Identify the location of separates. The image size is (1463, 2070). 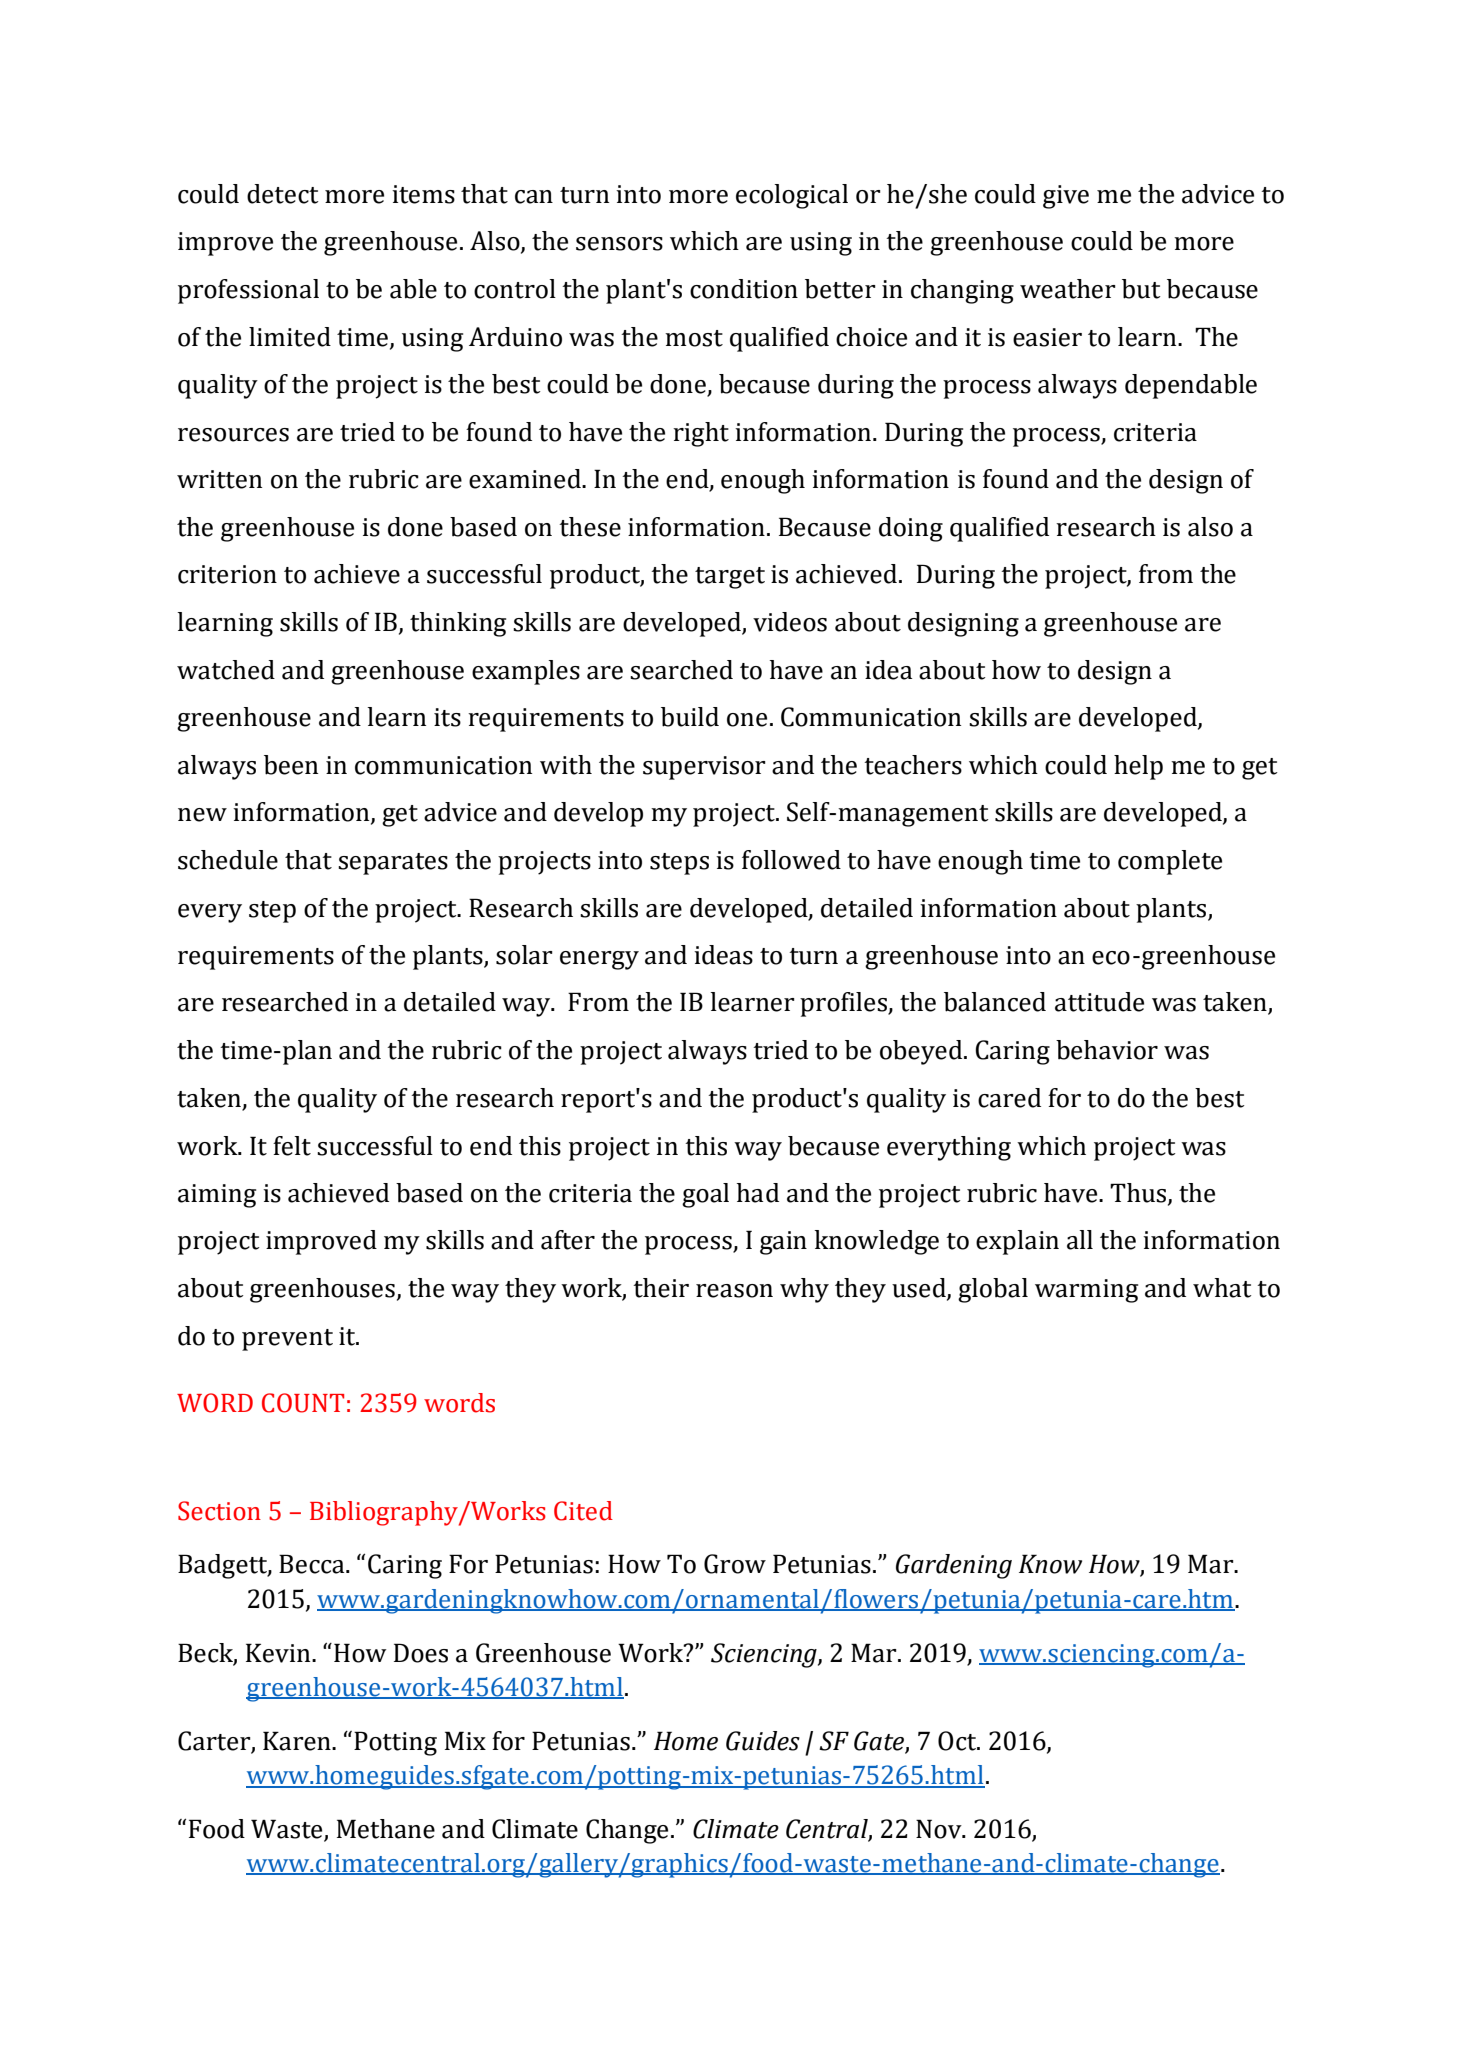
(393, 864).
